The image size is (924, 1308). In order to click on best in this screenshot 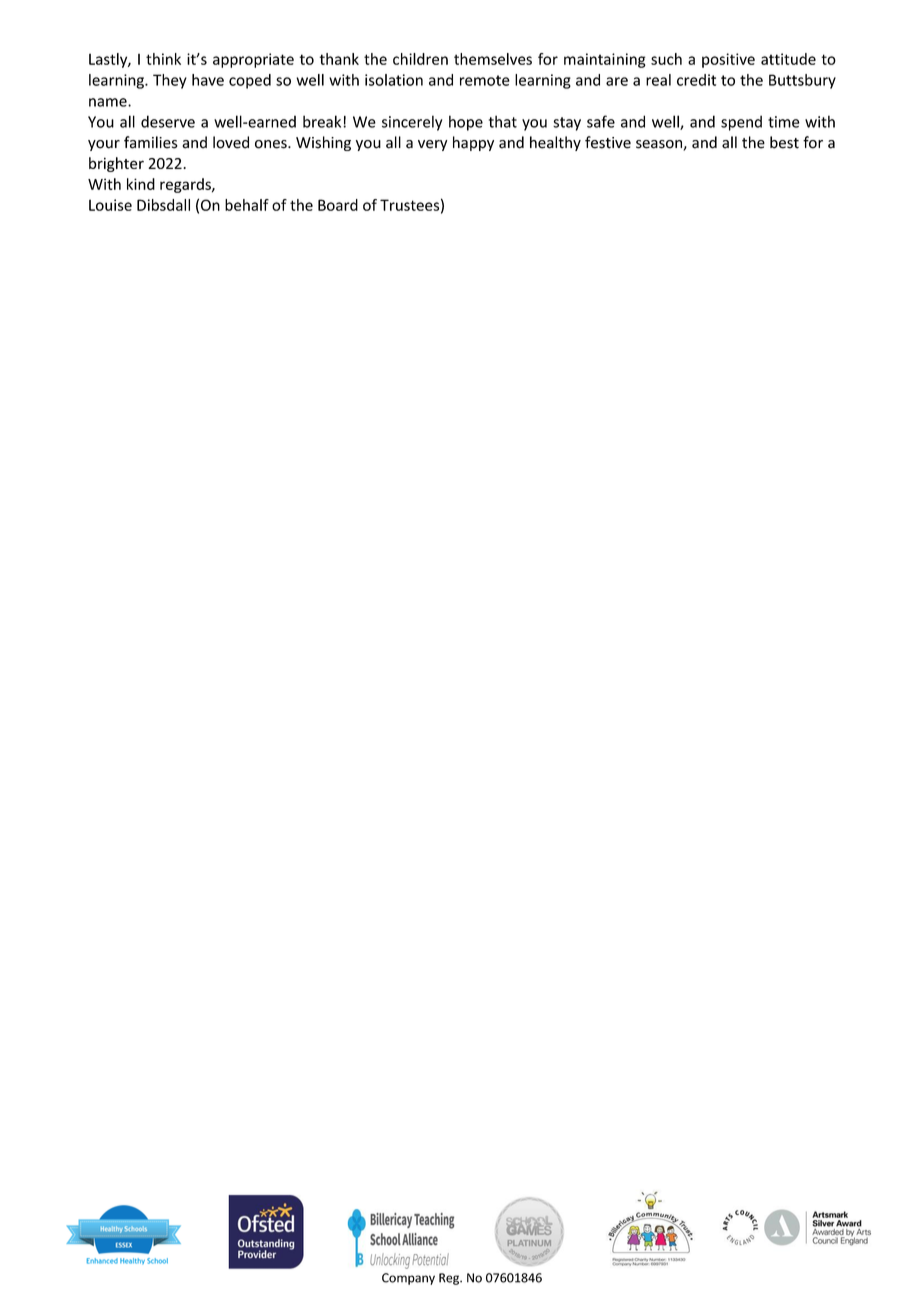, I will do `click(784, 142)`.
